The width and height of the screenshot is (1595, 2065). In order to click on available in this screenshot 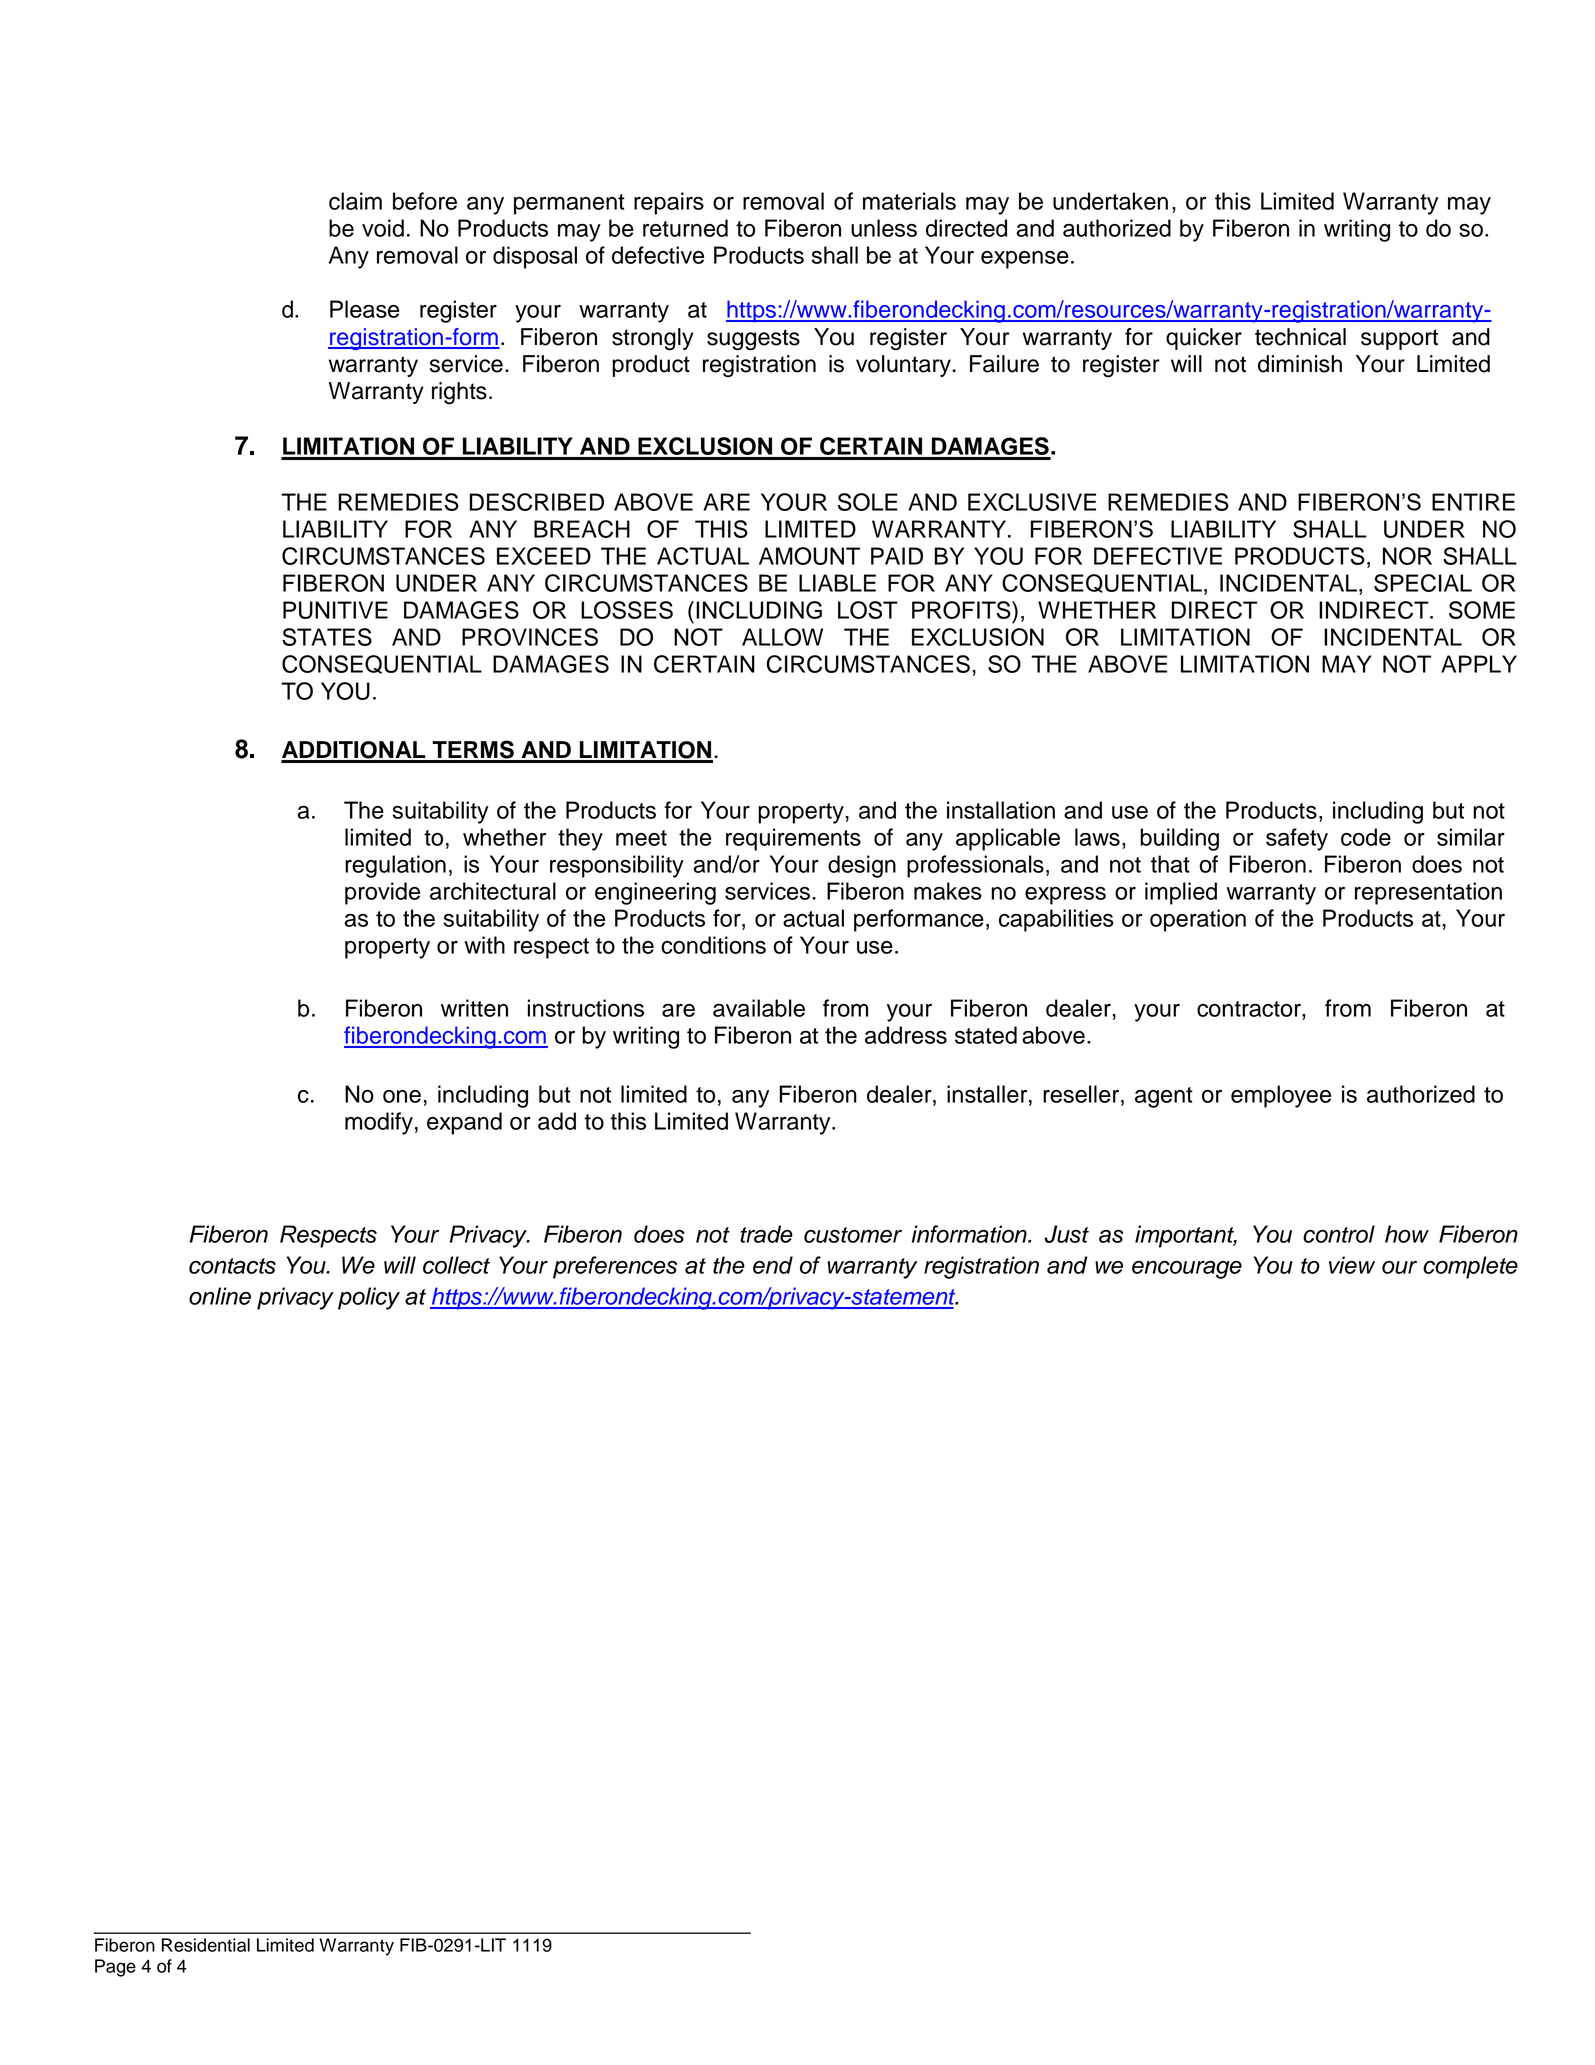, I will do `click(759, 1008)`.
